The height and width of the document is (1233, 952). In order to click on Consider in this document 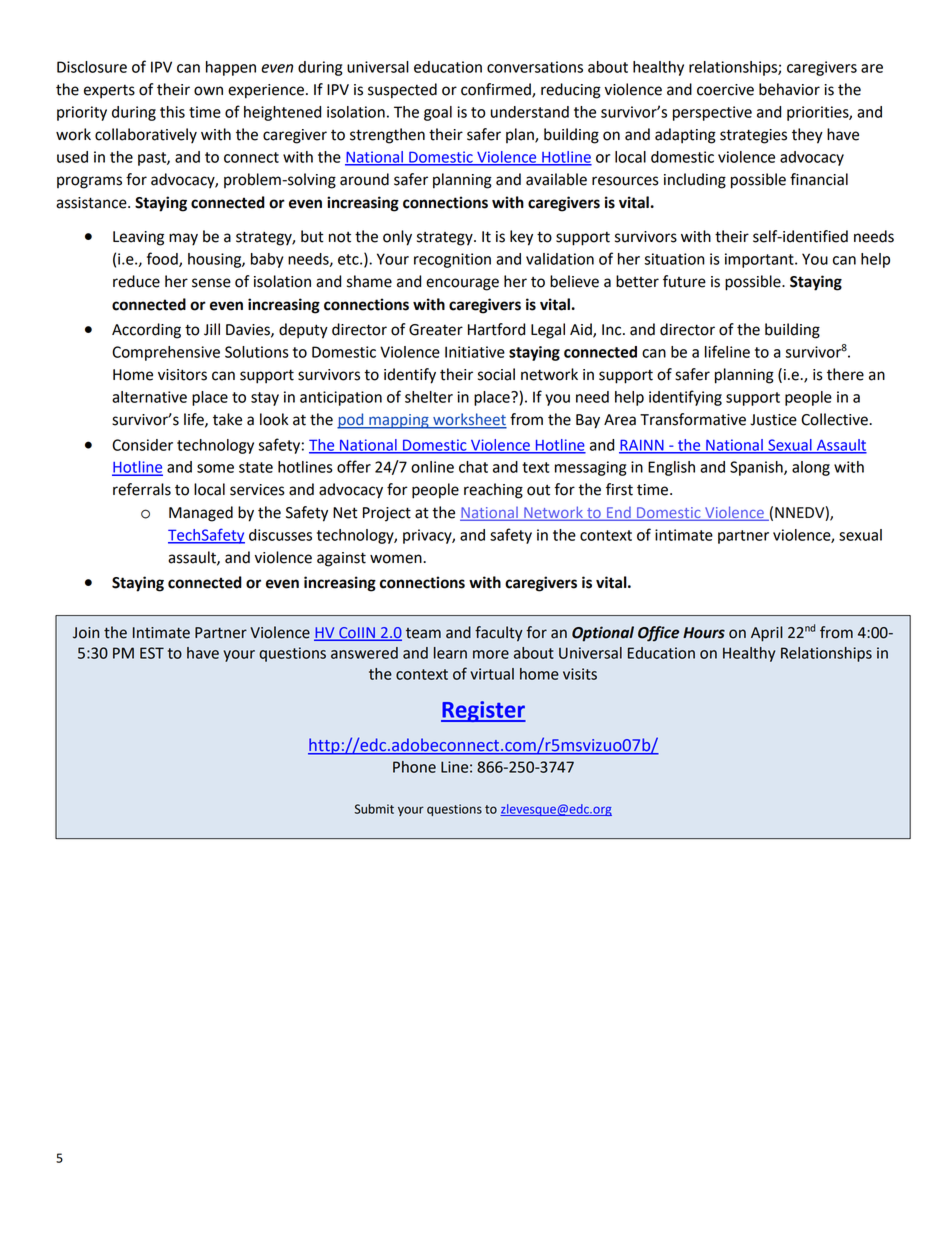, I will do `click(142, 445)`.
